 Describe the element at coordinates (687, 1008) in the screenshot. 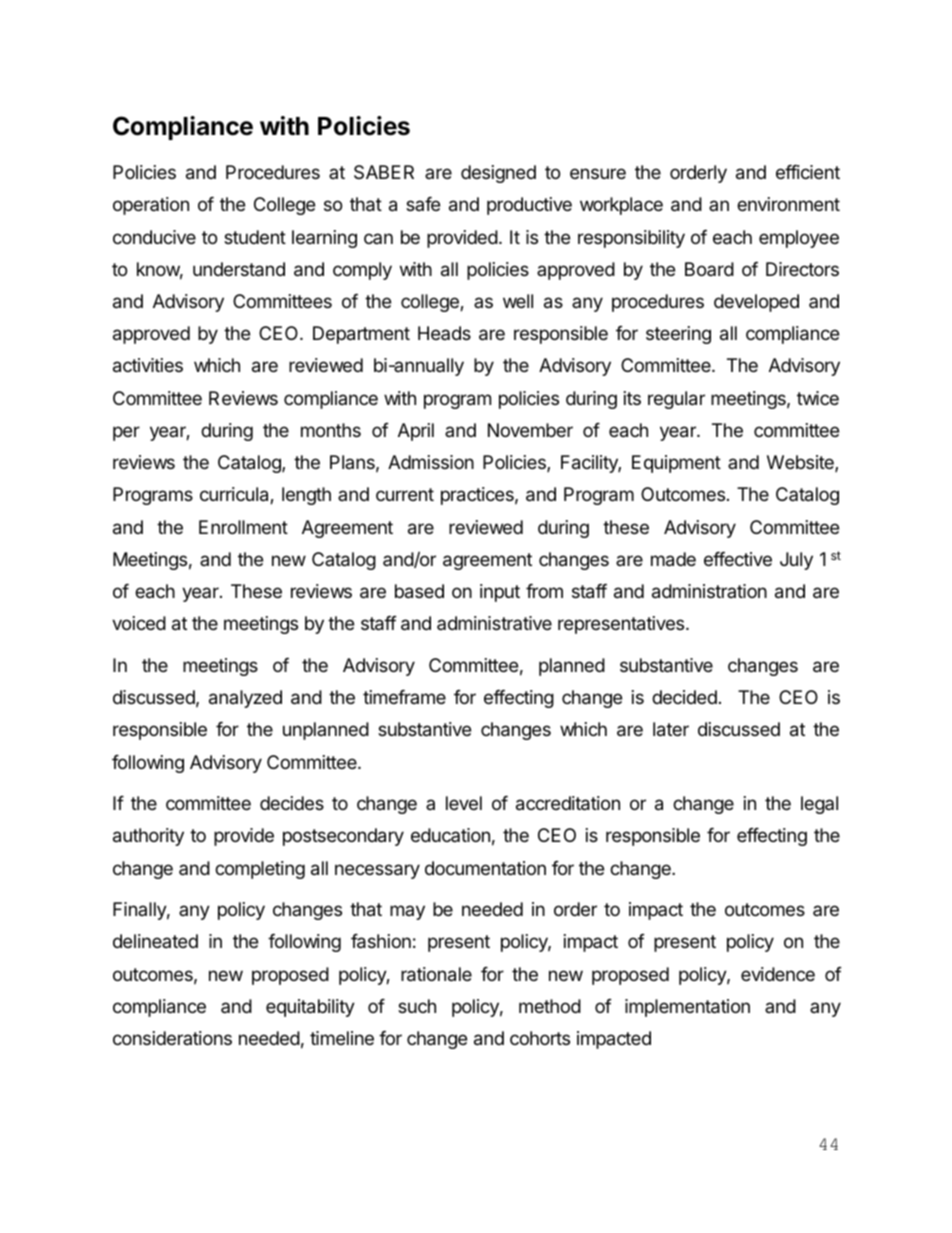

I see `implementation` at that location.
